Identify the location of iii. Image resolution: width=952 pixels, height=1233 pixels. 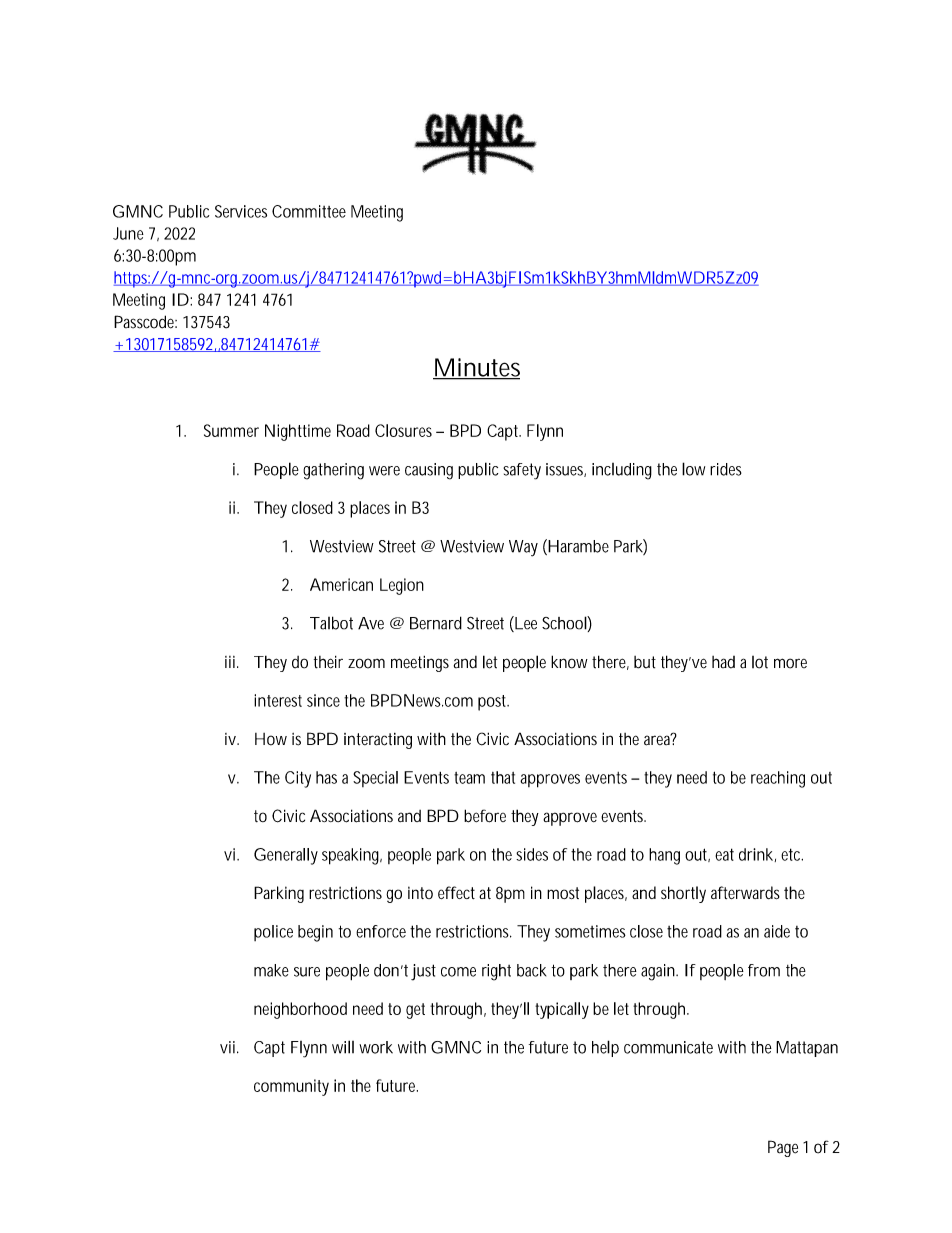
(230, 662).
